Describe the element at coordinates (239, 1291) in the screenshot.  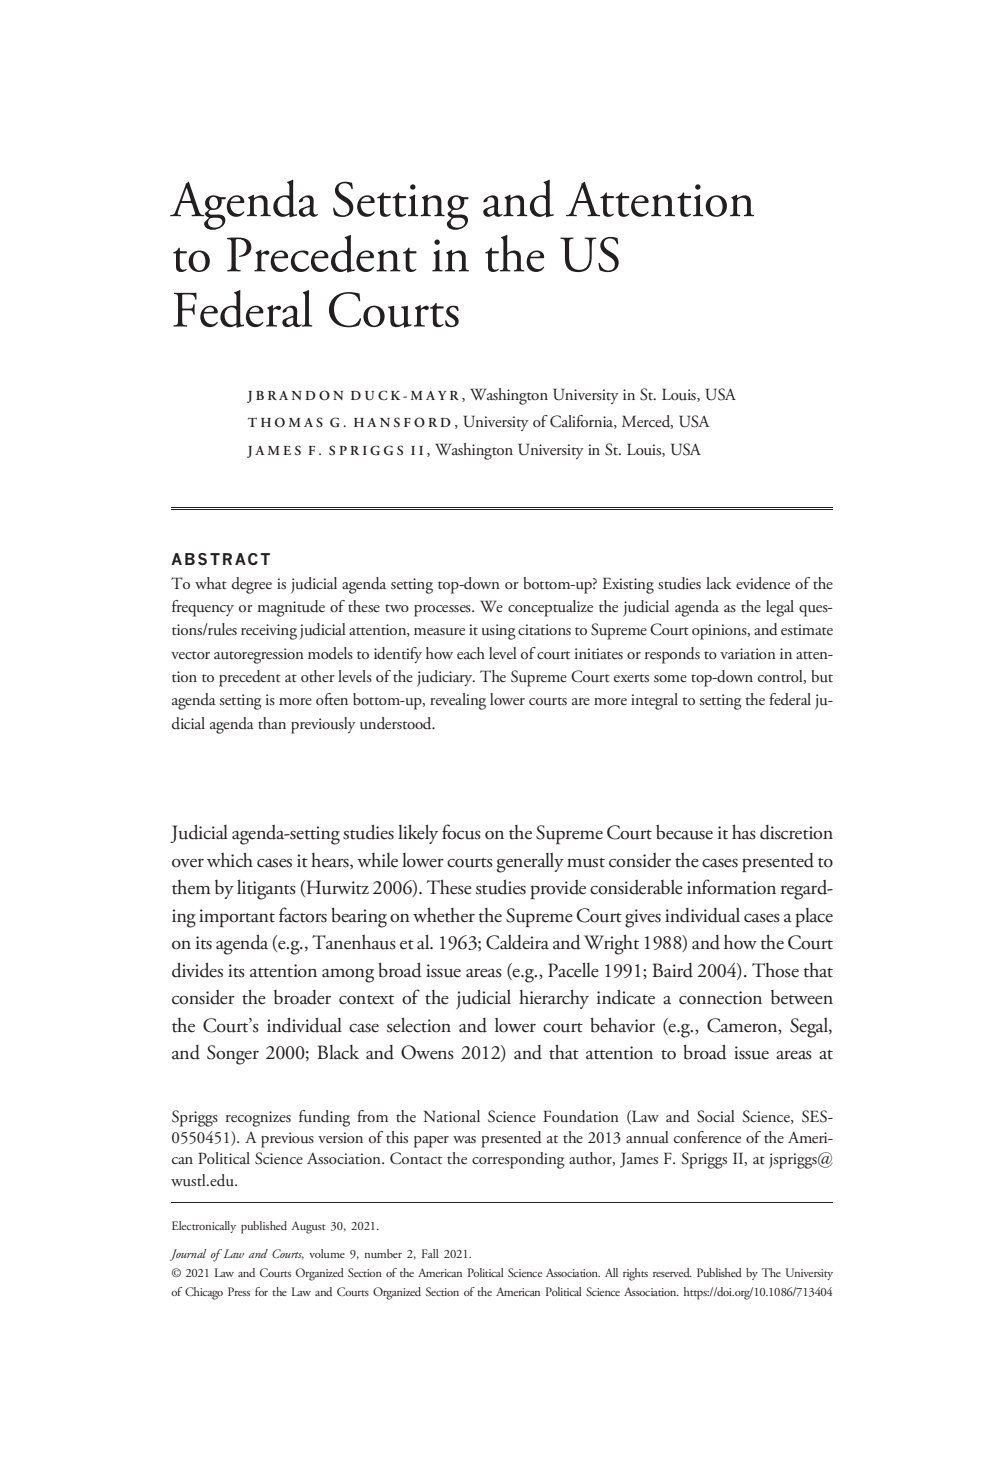
I see `Press` at that location.
